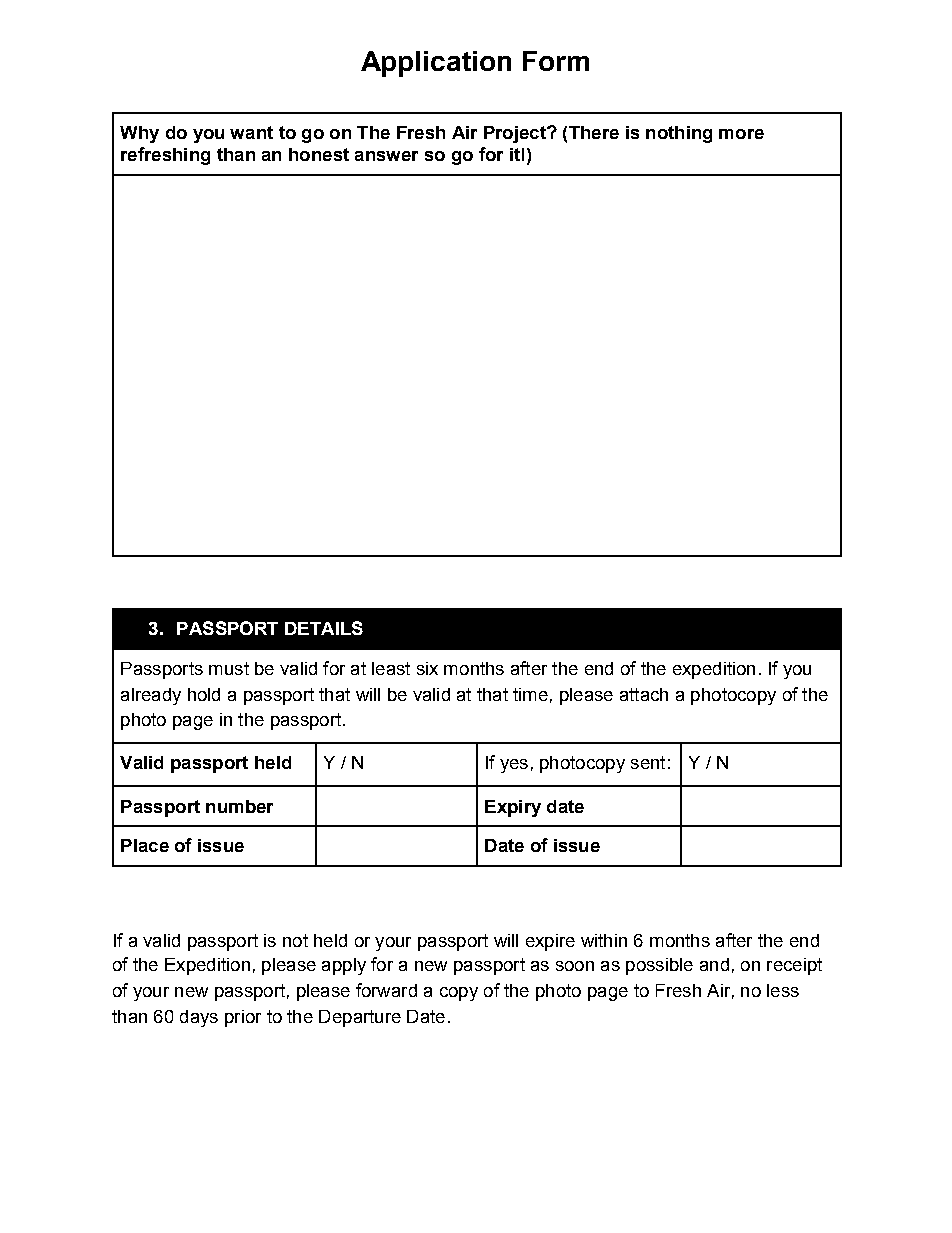 The height and width of the image is (1233, 952). Describe the element at coordinates (204, 694) in the image. I see `hold` at that location.
